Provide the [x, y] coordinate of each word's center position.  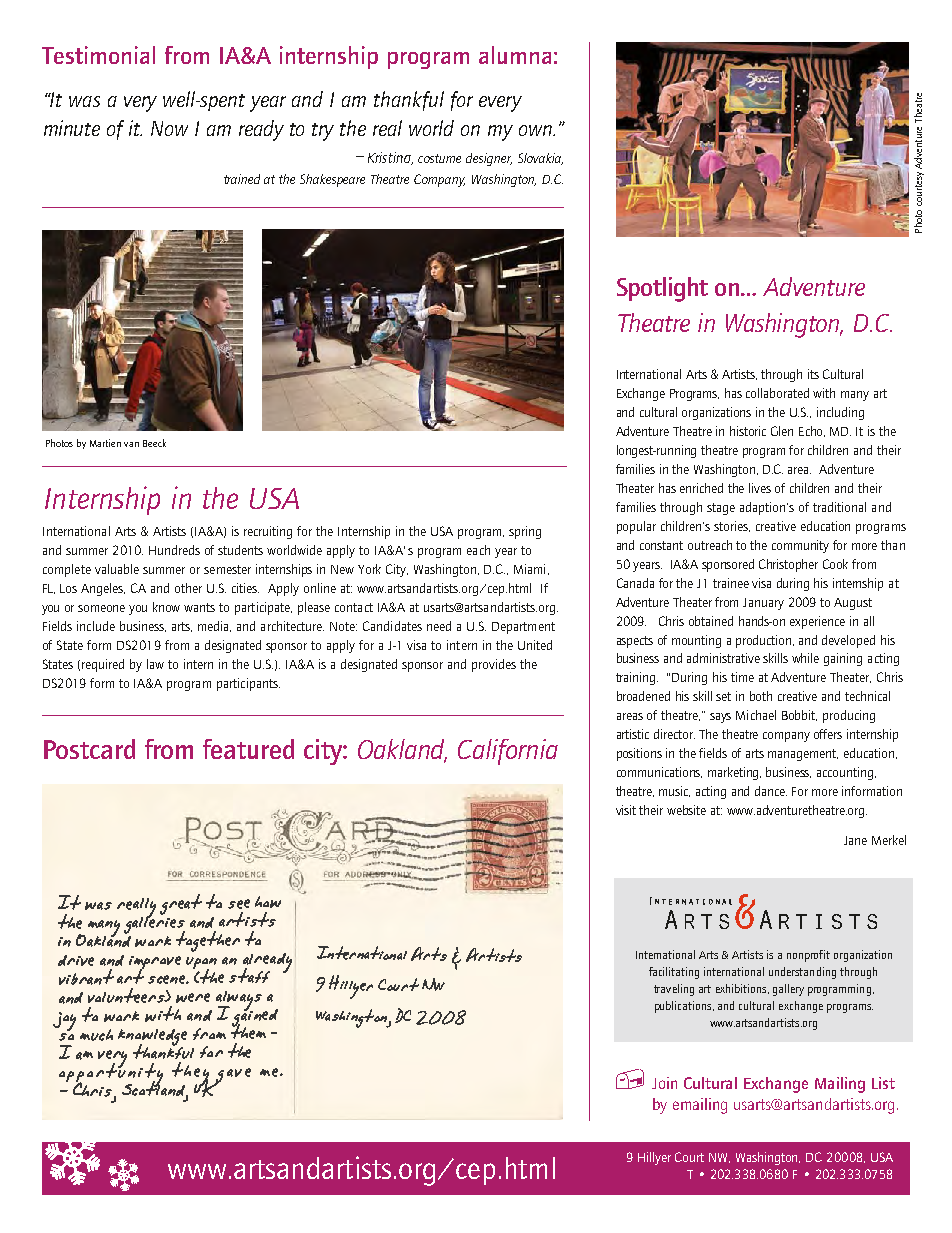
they [192, 1075]
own [537, 130]
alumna [515, 55]
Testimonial [98, 55]
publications [684, 1007]
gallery [788, 990]
